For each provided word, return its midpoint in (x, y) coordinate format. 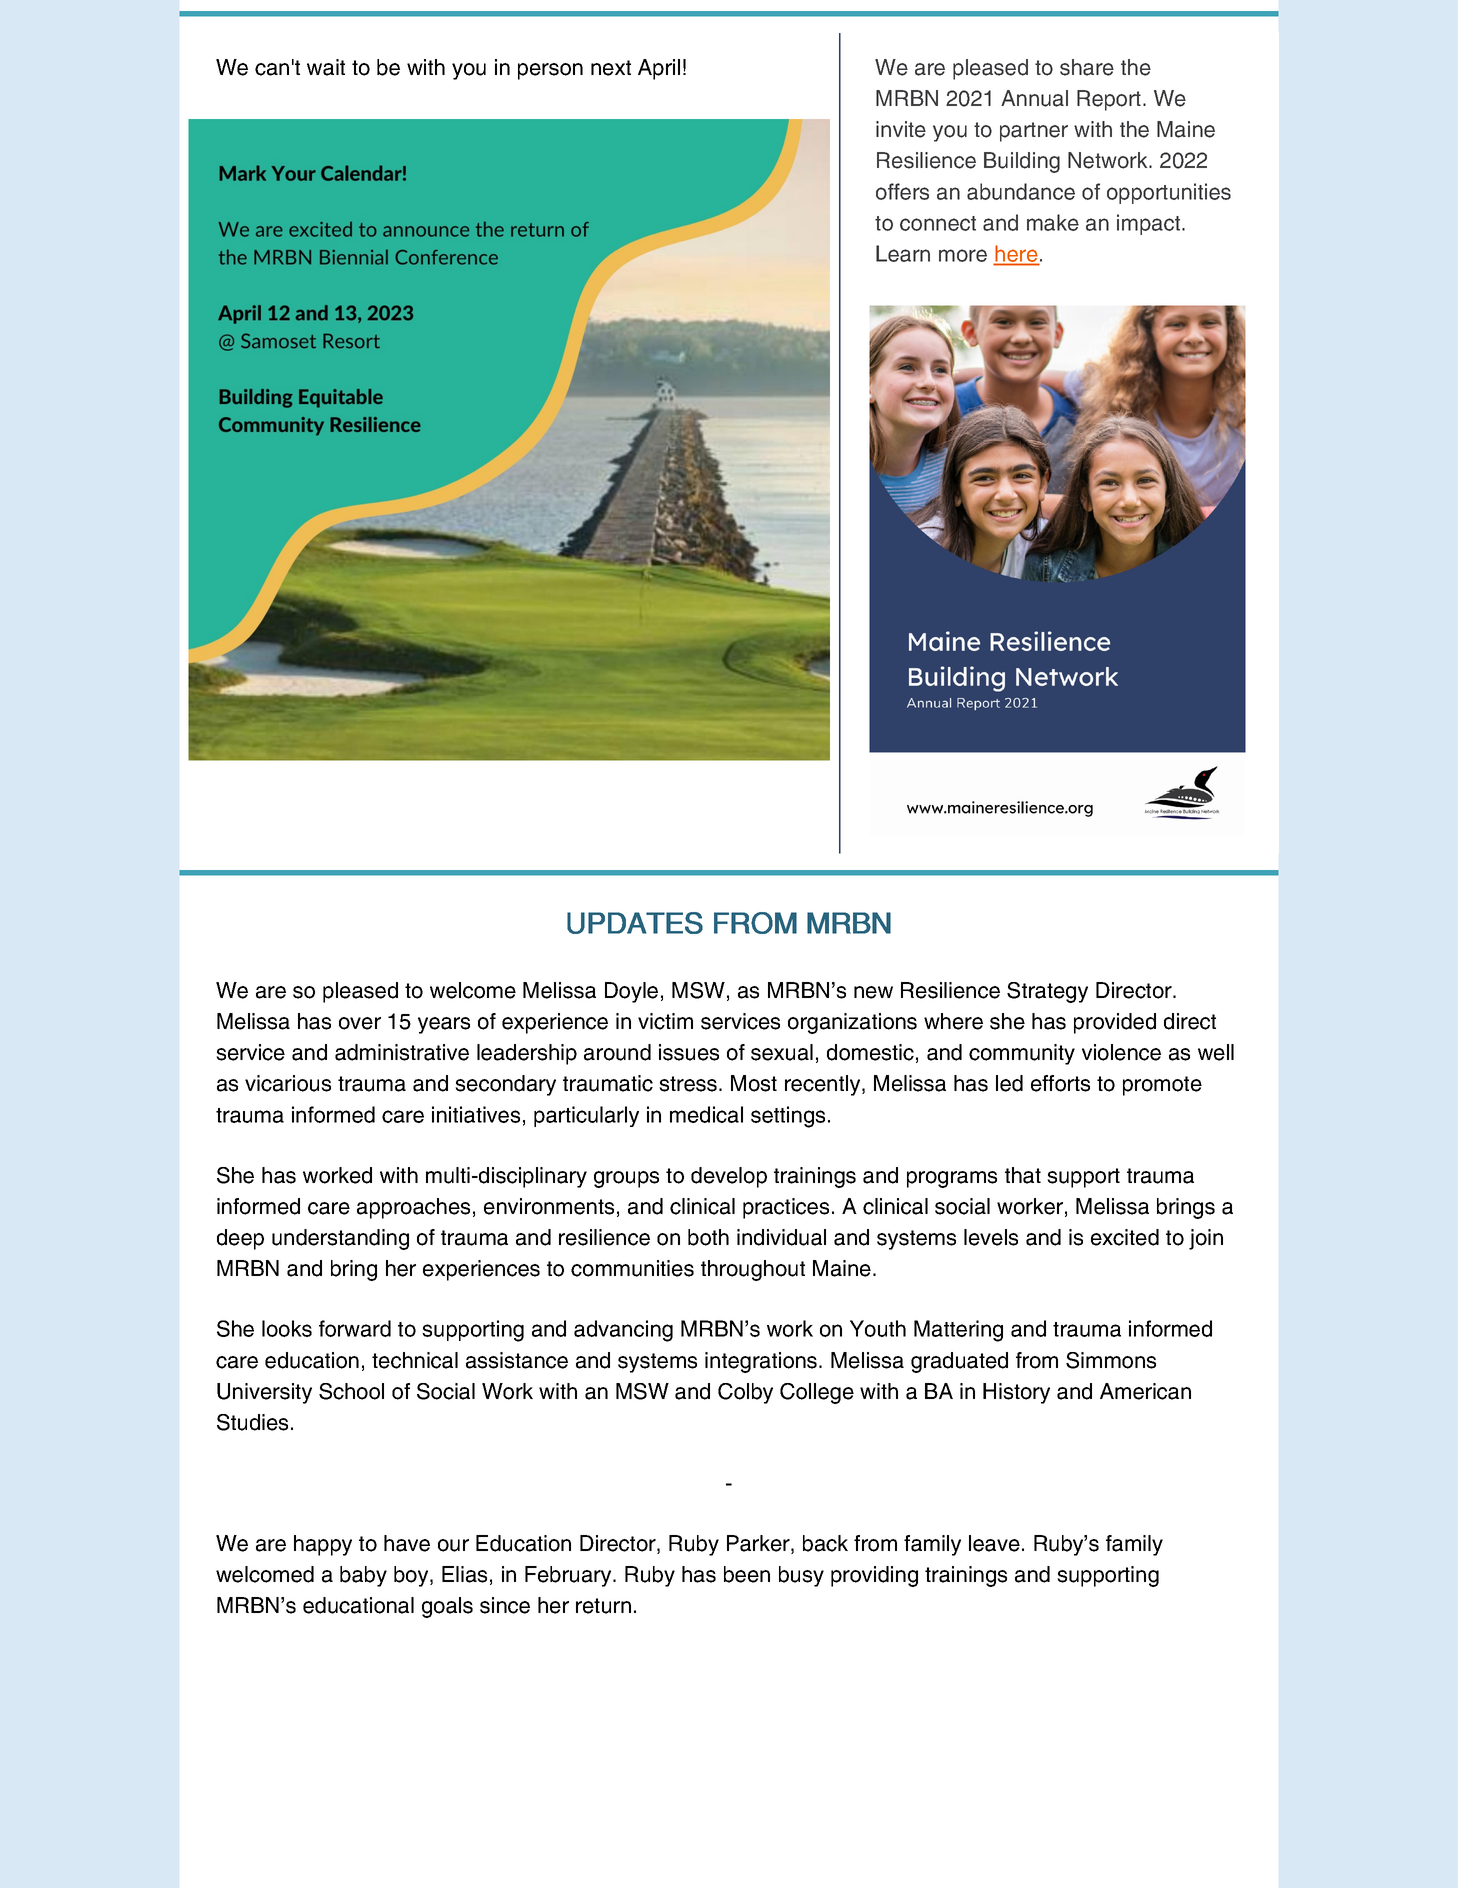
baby (363, 1576)
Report (1110, 100)
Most (754, 1083)
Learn (903, 253)
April (659, 69)
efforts (1060, 1083)
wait (326, 67)
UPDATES (635, 923)
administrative (402, 1052)
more (963, 255)
